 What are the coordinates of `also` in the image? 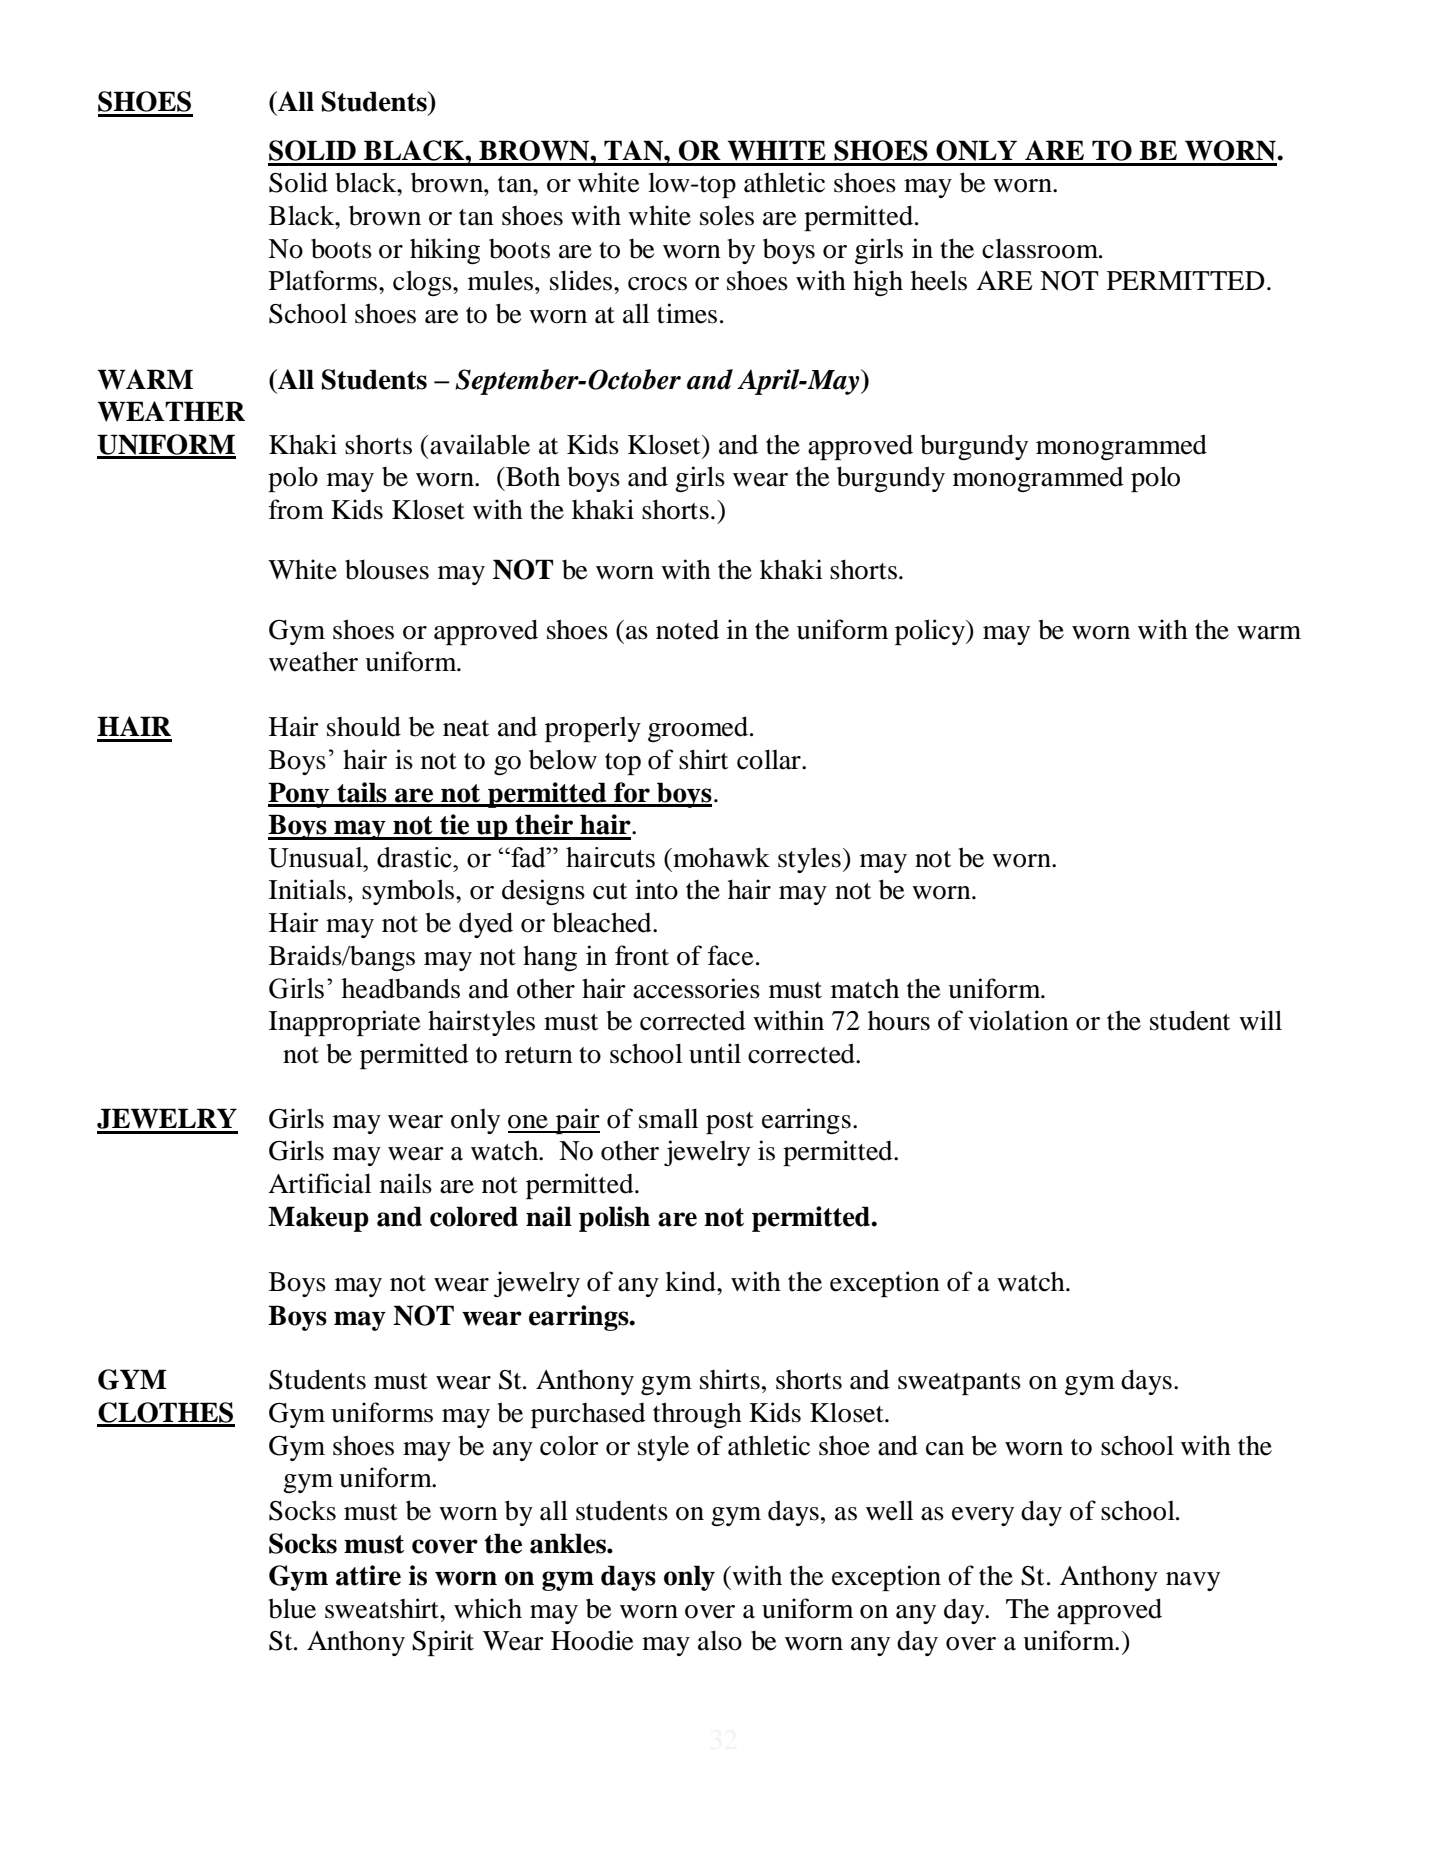 It's located at (720, 1640).
